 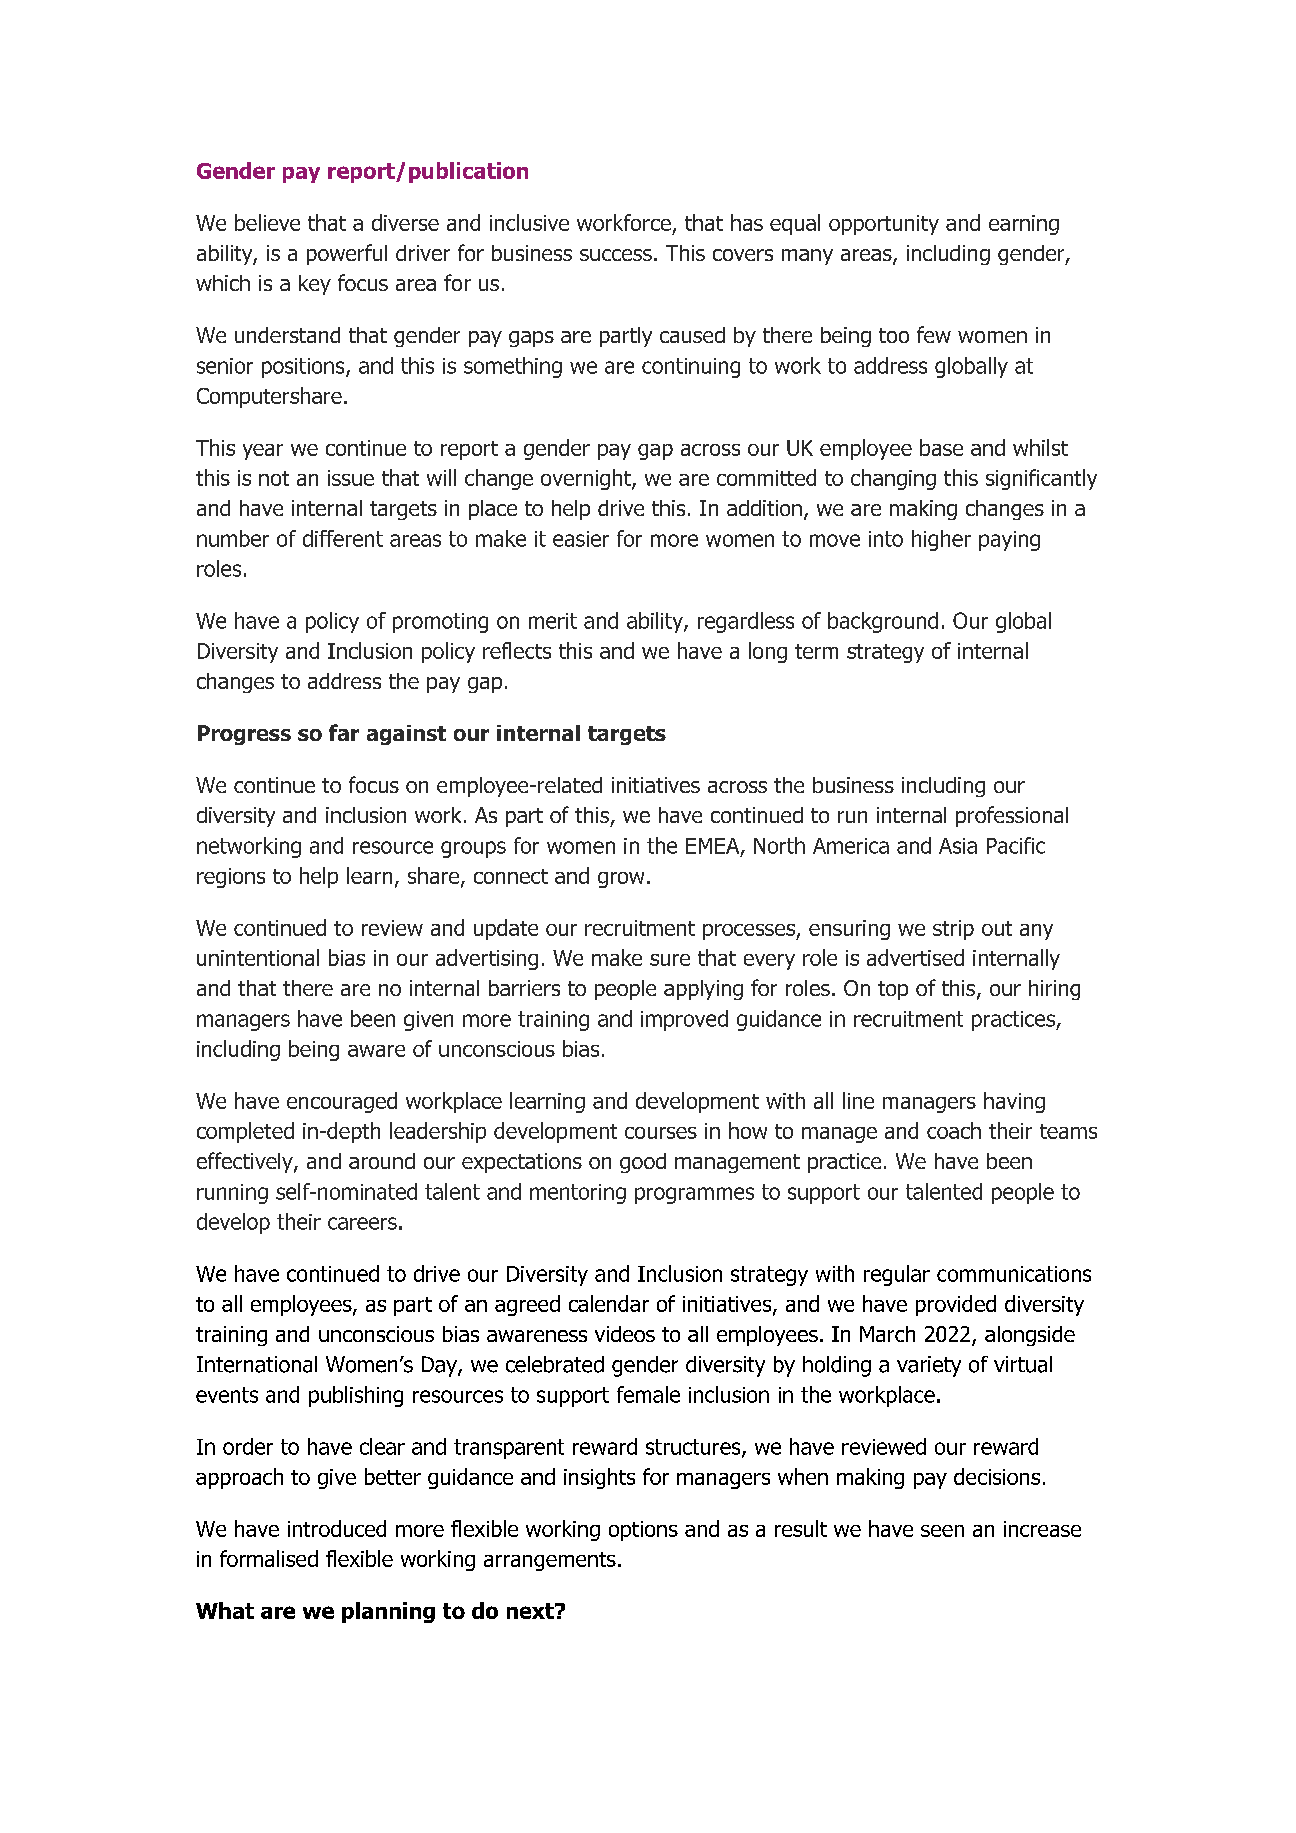 I want to click on grow, so click(x=621, y=880).
